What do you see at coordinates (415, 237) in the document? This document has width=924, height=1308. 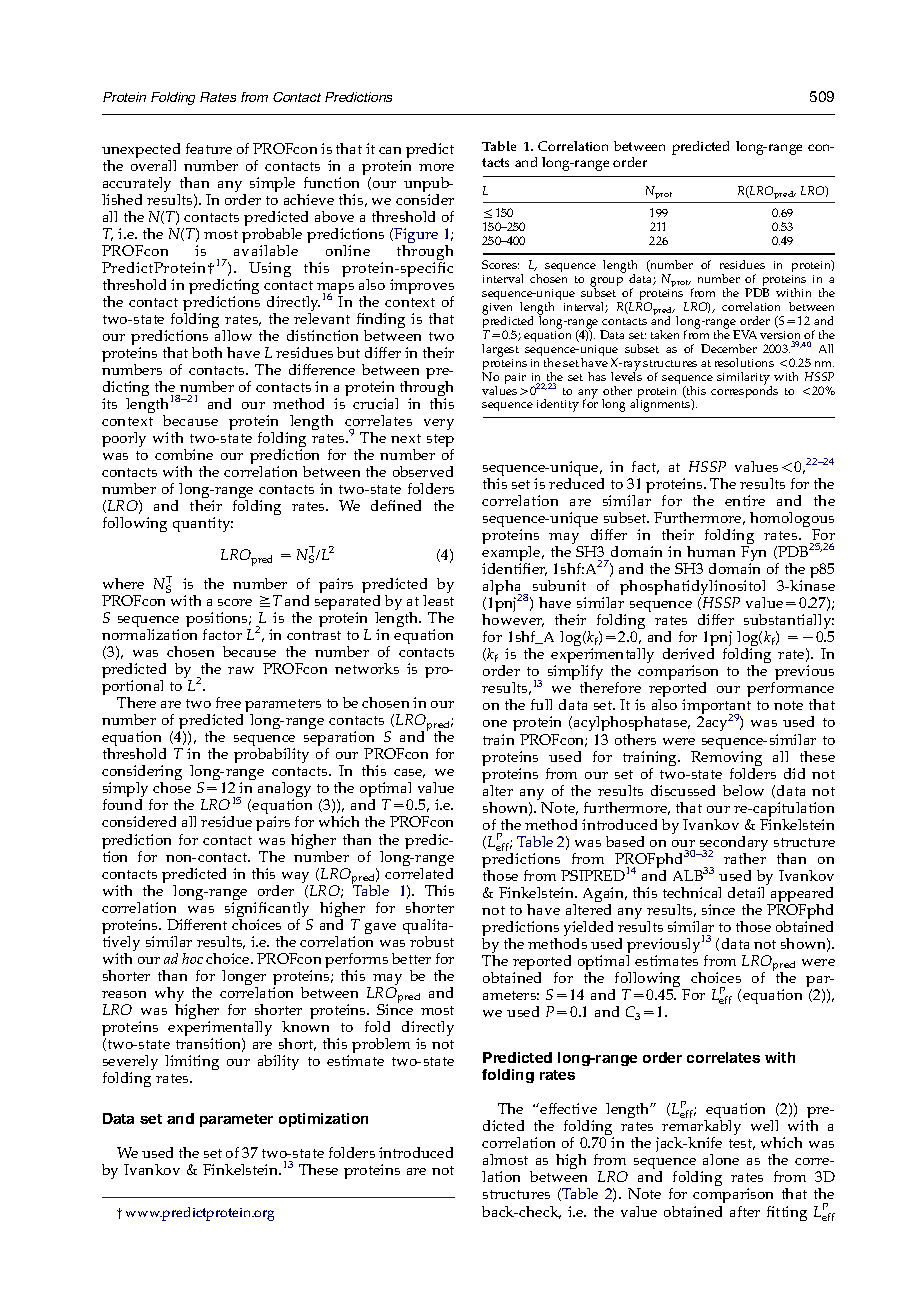 I see `Figure` at bounding box center [415, 237].
